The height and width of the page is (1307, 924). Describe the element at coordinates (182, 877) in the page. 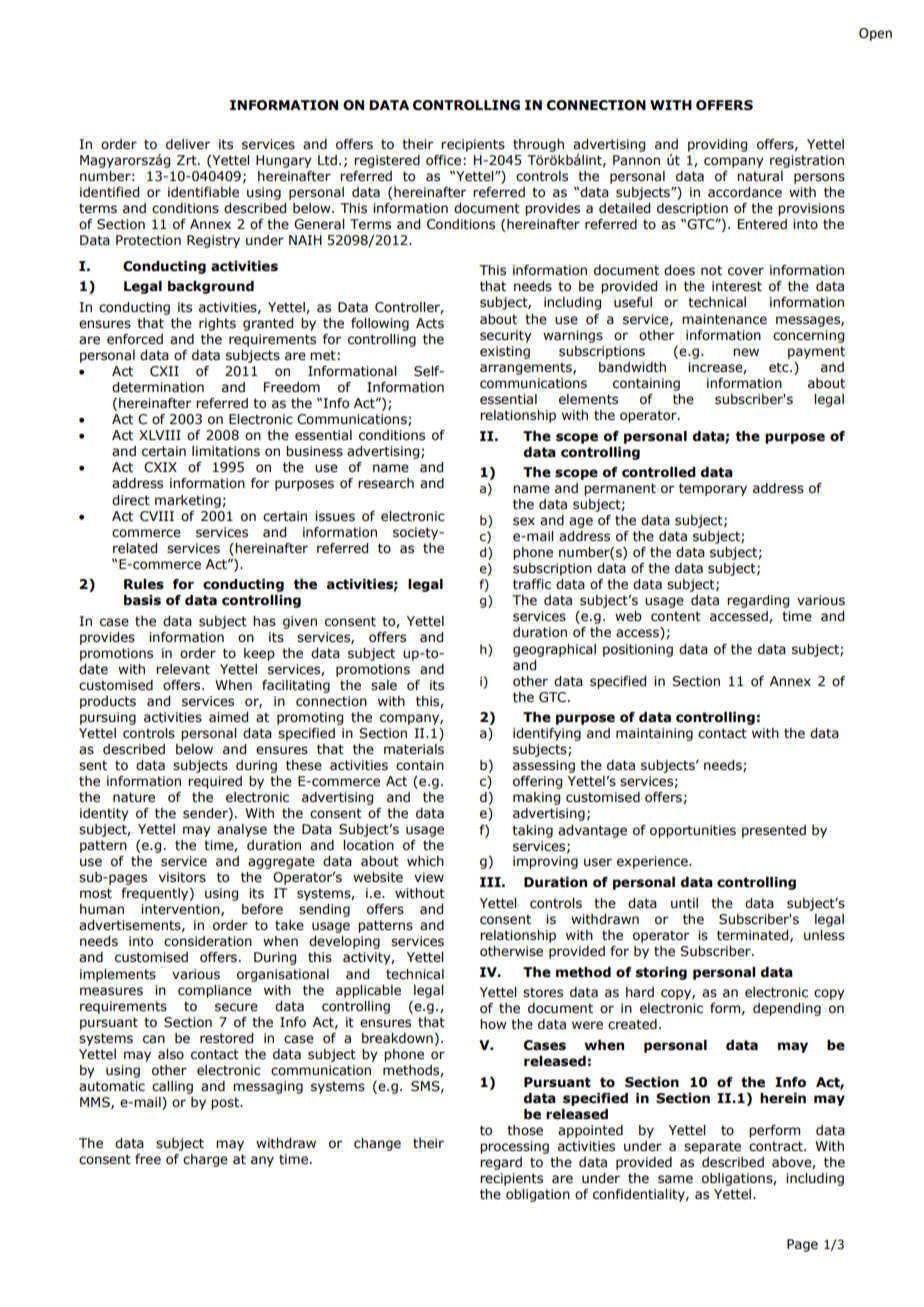

I see `visitors` at that location.
